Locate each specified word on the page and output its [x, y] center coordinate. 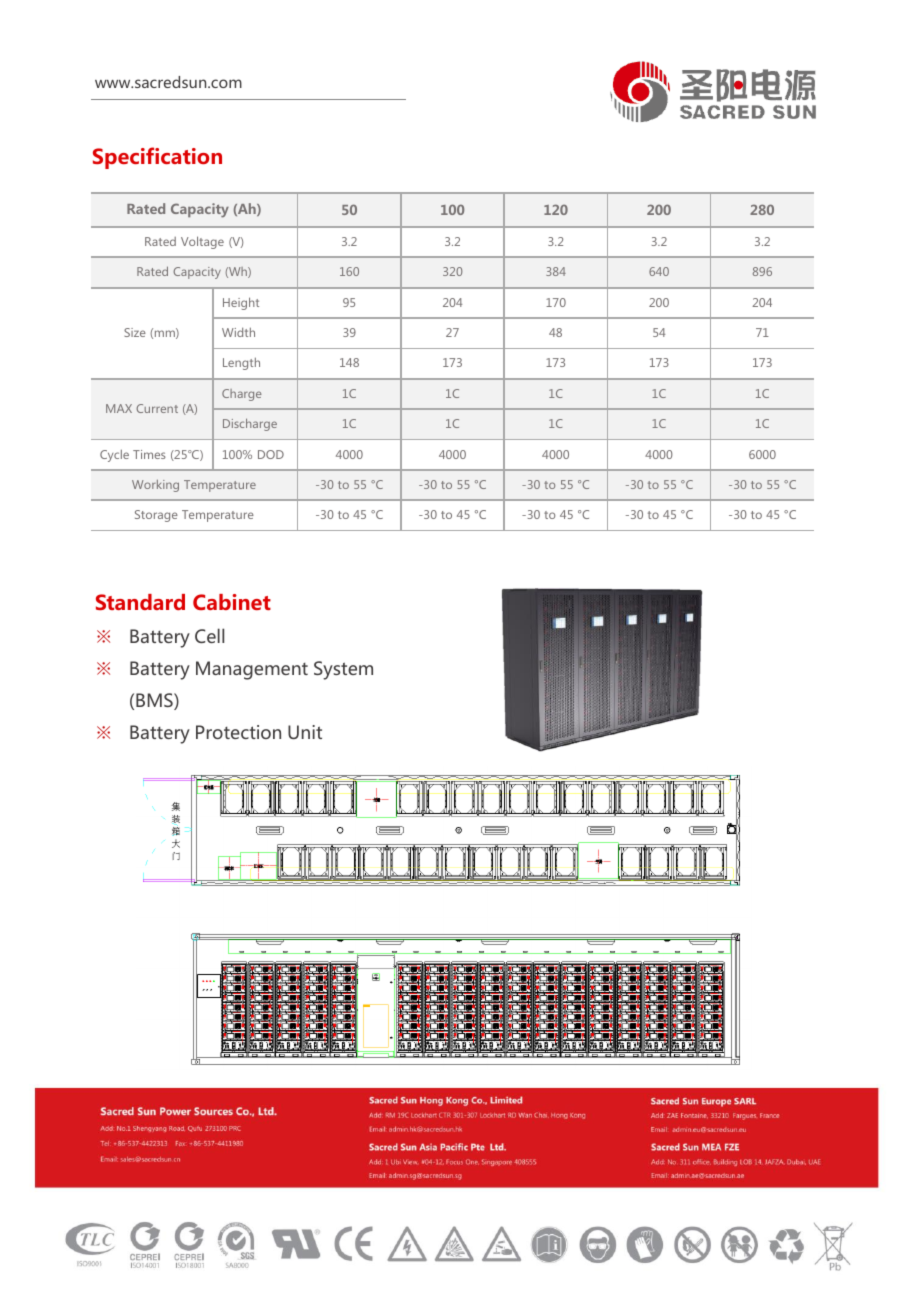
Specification [157, 158]
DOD [271, 454]
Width [238, 332]
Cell [209, 635]
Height [241, 303]
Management [252, 670]
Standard [140, 602]
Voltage [202, 242]
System [343, 670]
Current [157, 408]
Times [149, 454]
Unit [305, 732]
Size [135, 332]
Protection [238, 732]
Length [241, 363]
